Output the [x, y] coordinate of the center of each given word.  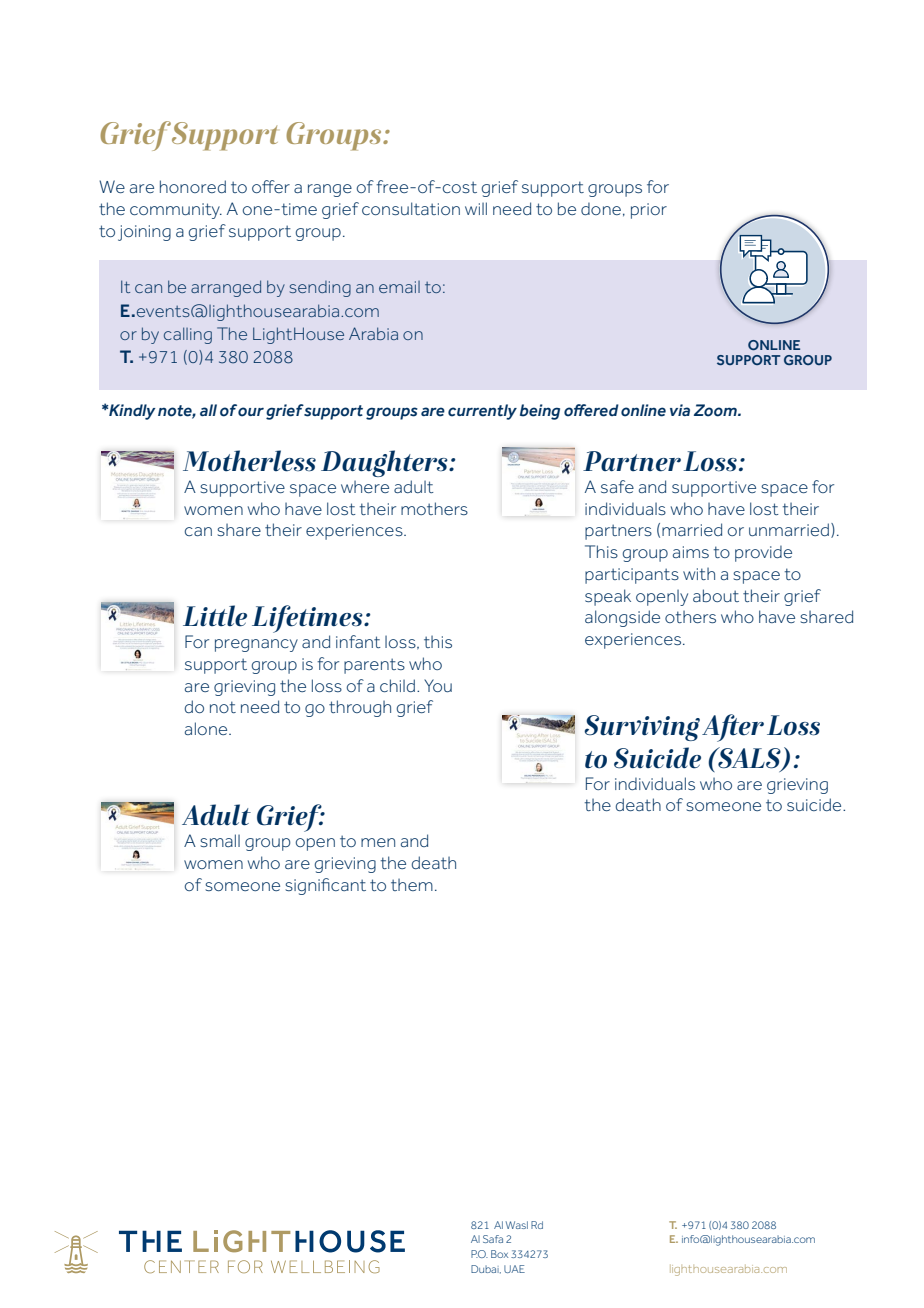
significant [325, 886]
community [176, 211]
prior [649, 211]
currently [482, 412]
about [716, 595]
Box [499, 1254]
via [680, 410]
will [476, 208]
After [733, 728]
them [412, 885]
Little [215, 616]
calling [188, 335]
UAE [514, 1269]
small [220, 840]
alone [207, 728]
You [438, 685]
